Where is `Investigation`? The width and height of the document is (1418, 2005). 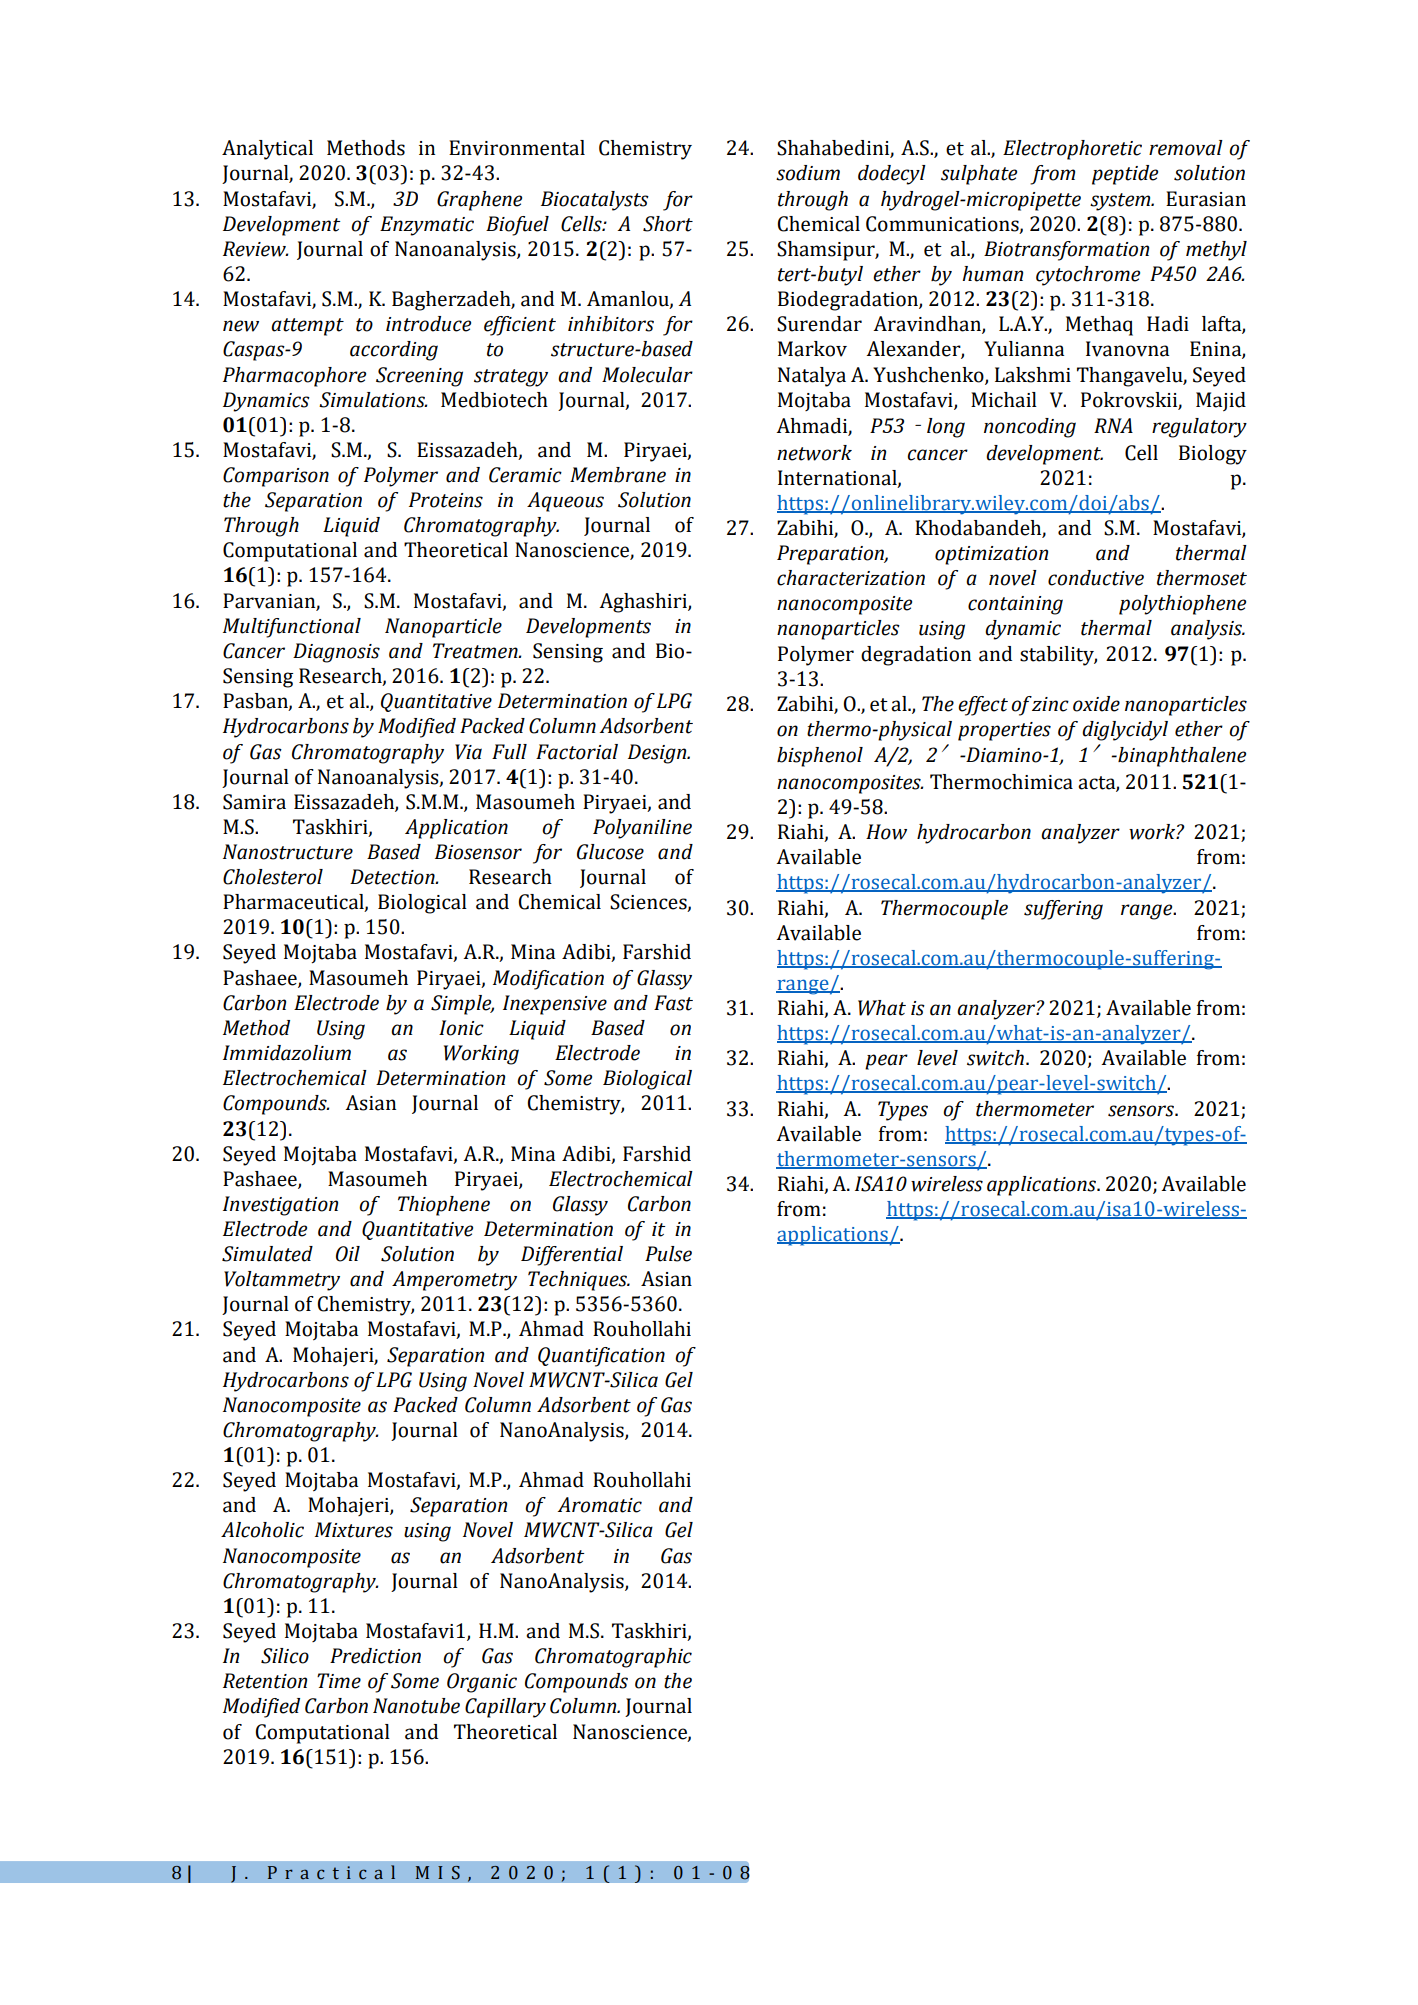 Investigation is located at coordinates (280, 1206).
